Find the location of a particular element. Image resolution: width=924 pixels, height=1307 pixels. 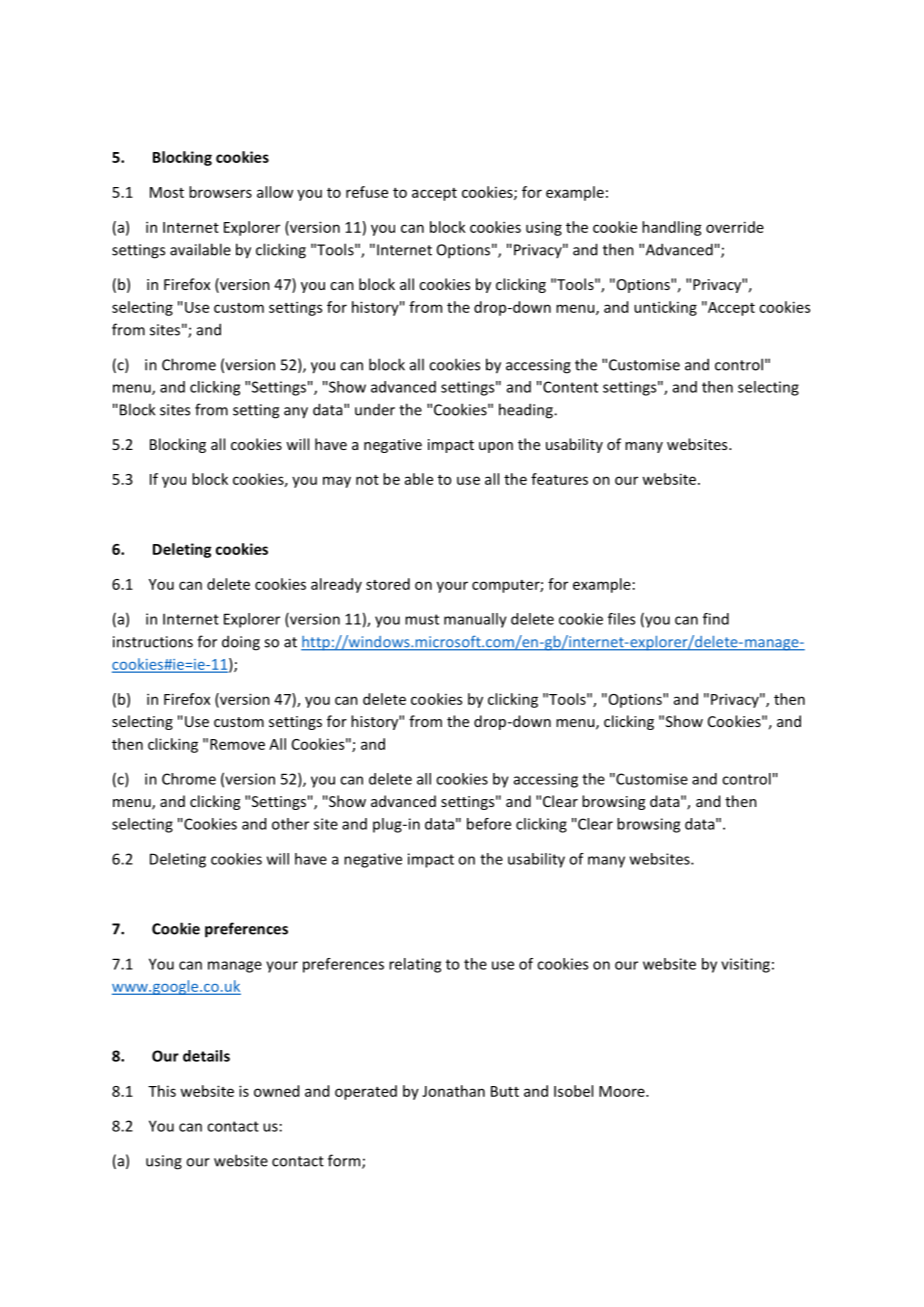

owned is located at coordinates (276, 1091).
